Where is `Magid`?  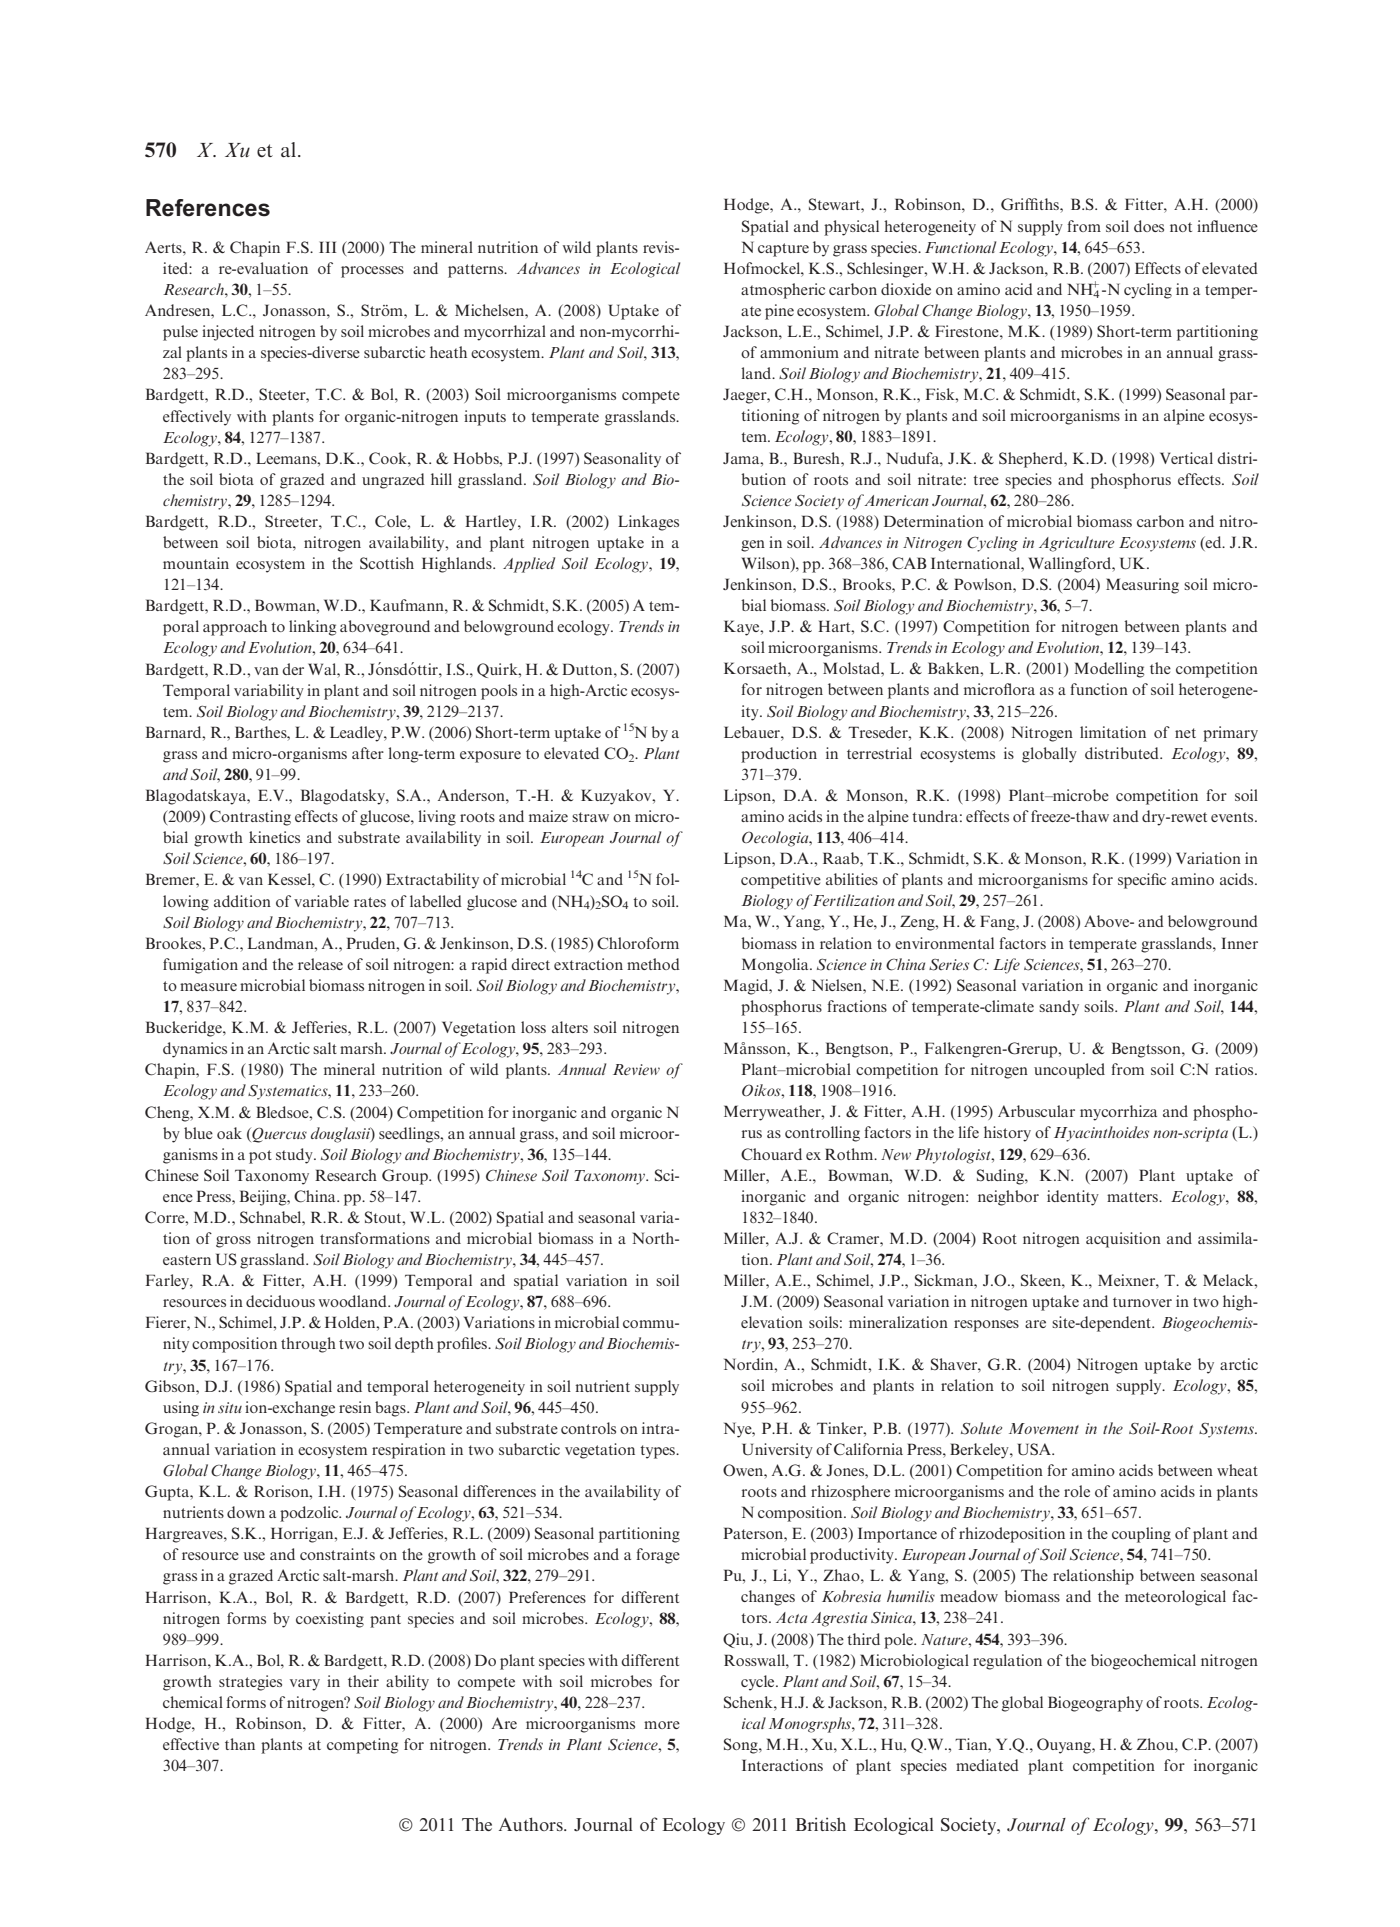
Magid is located at coordinates (747, 987).
